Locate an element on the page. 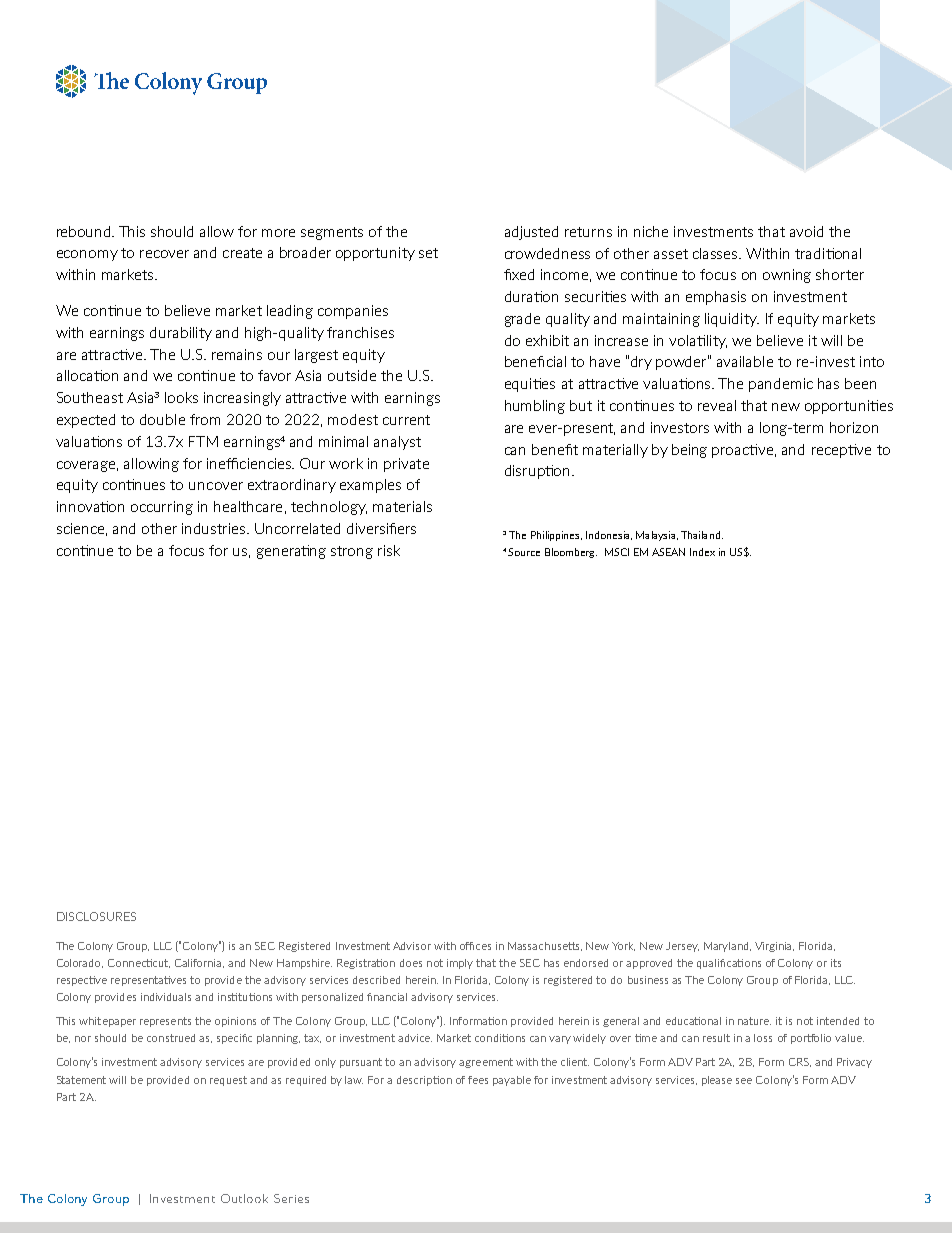  owning is located at coordinates (787, 276).
